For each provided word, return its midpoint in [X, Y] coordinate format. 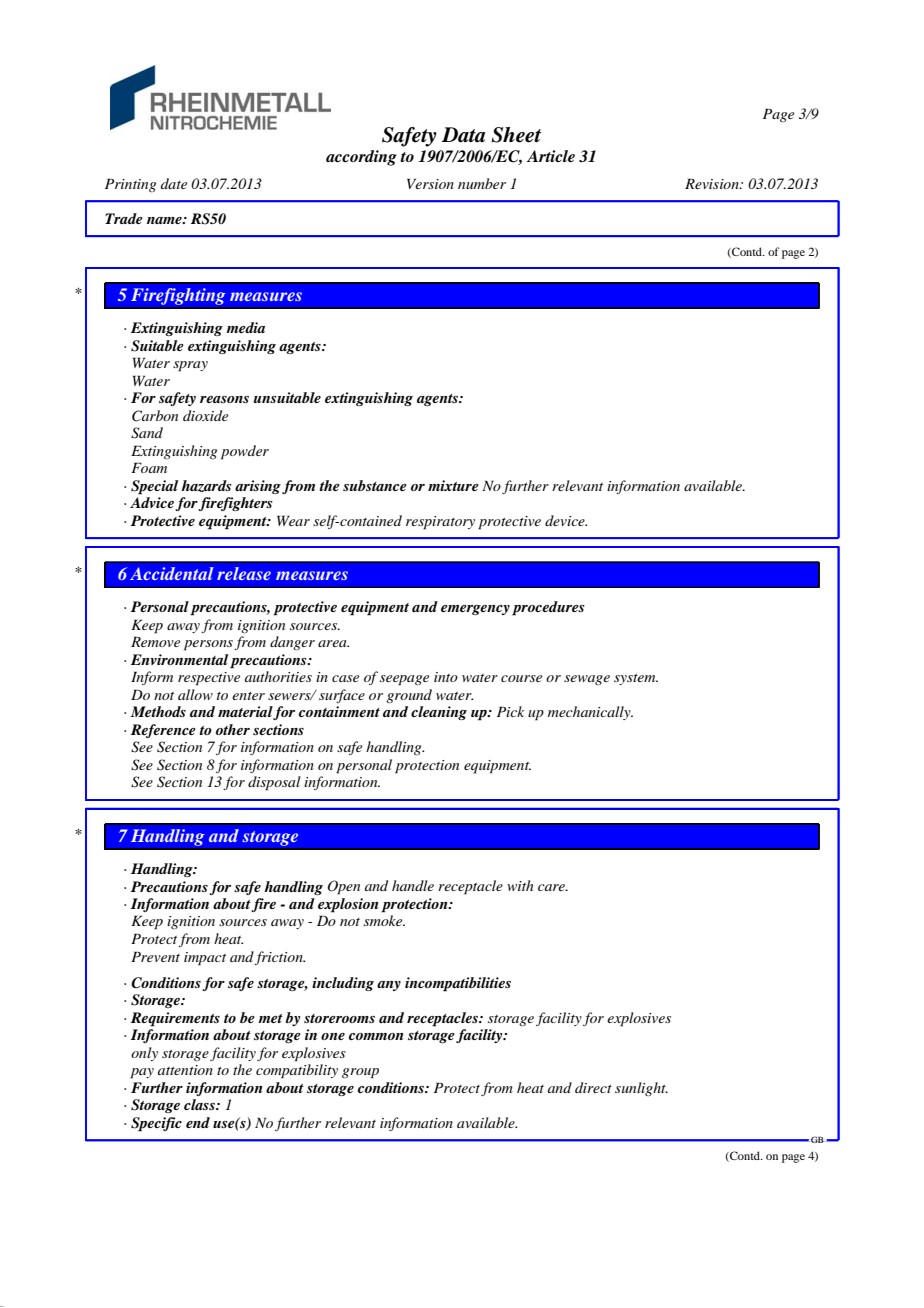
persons [208, 645]
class [200, 1104]
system [636, 679]
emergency [475, 610]
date [174, 183]
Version [430, 183]
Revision [713, 183]
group [360, 1073]
